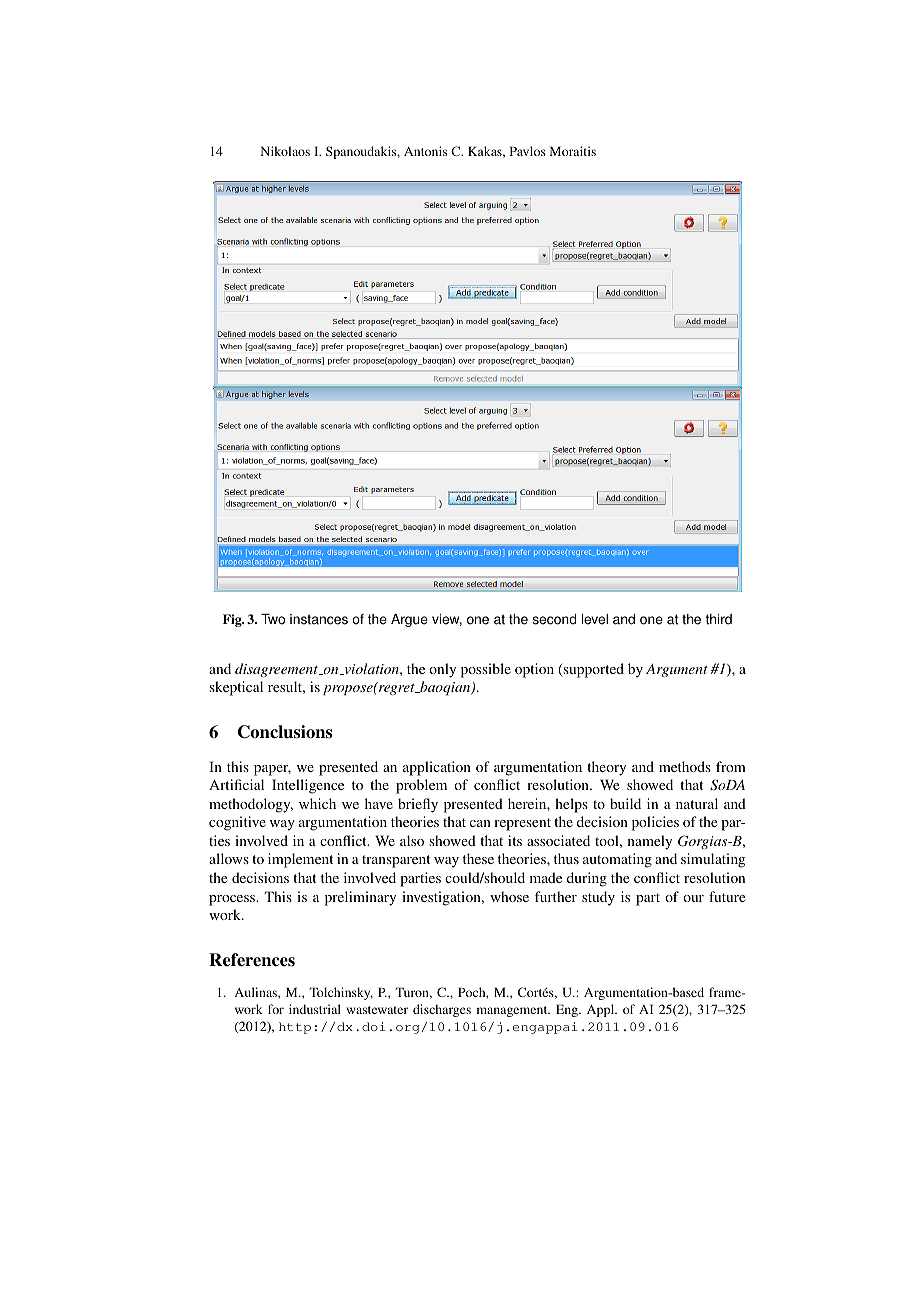 The height and width of the document is (1308, 924). Describe the element at coordinates (285, 151) in the document. I see `Nikolaos` at that location.
